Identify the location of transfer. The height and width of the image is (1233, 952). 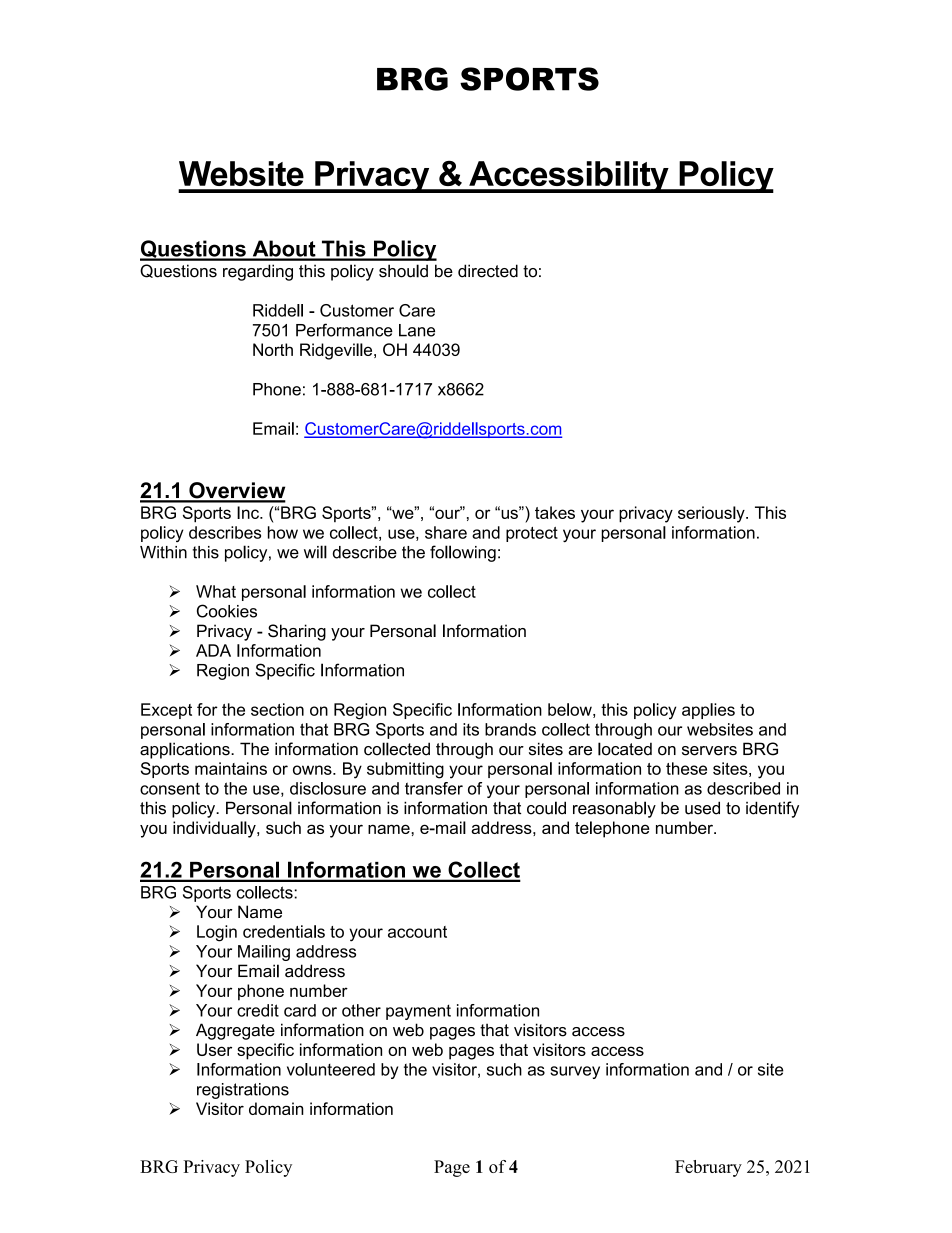
(434, 788).
